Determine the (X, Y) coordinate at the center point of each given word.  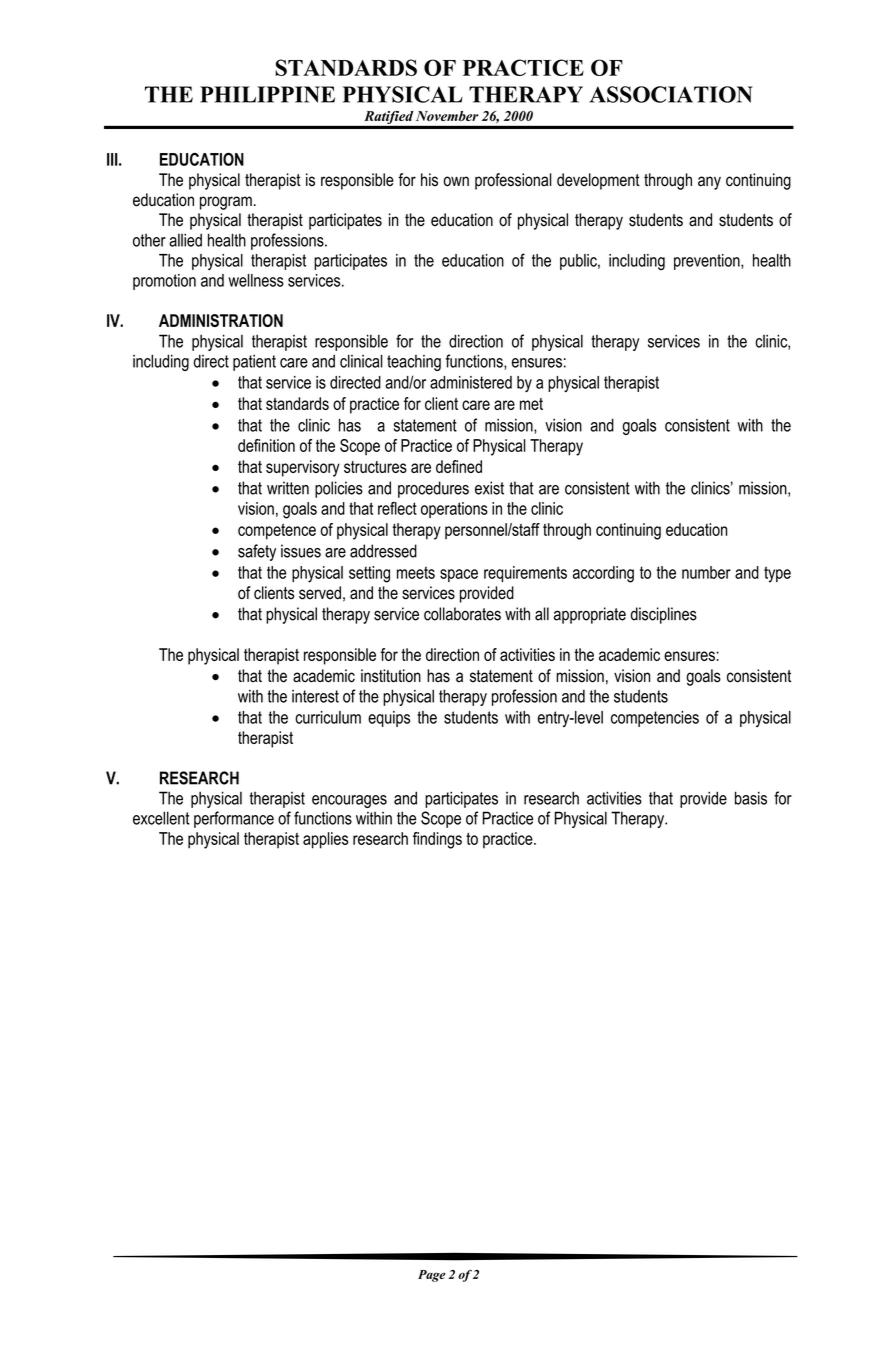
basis (751, 798)
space (459, 575)
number (706, 572)
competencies (655, 719)
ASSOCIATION (671, 94)
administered (471, 382)
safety (257, 552)
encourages (349, 801)
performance (234, 819)
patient (254, 362)
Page (432, 1276)
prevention (708, 262)
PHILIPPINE (267, 94)
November (447, 116)
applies (325, 840)
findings (437, 840)
